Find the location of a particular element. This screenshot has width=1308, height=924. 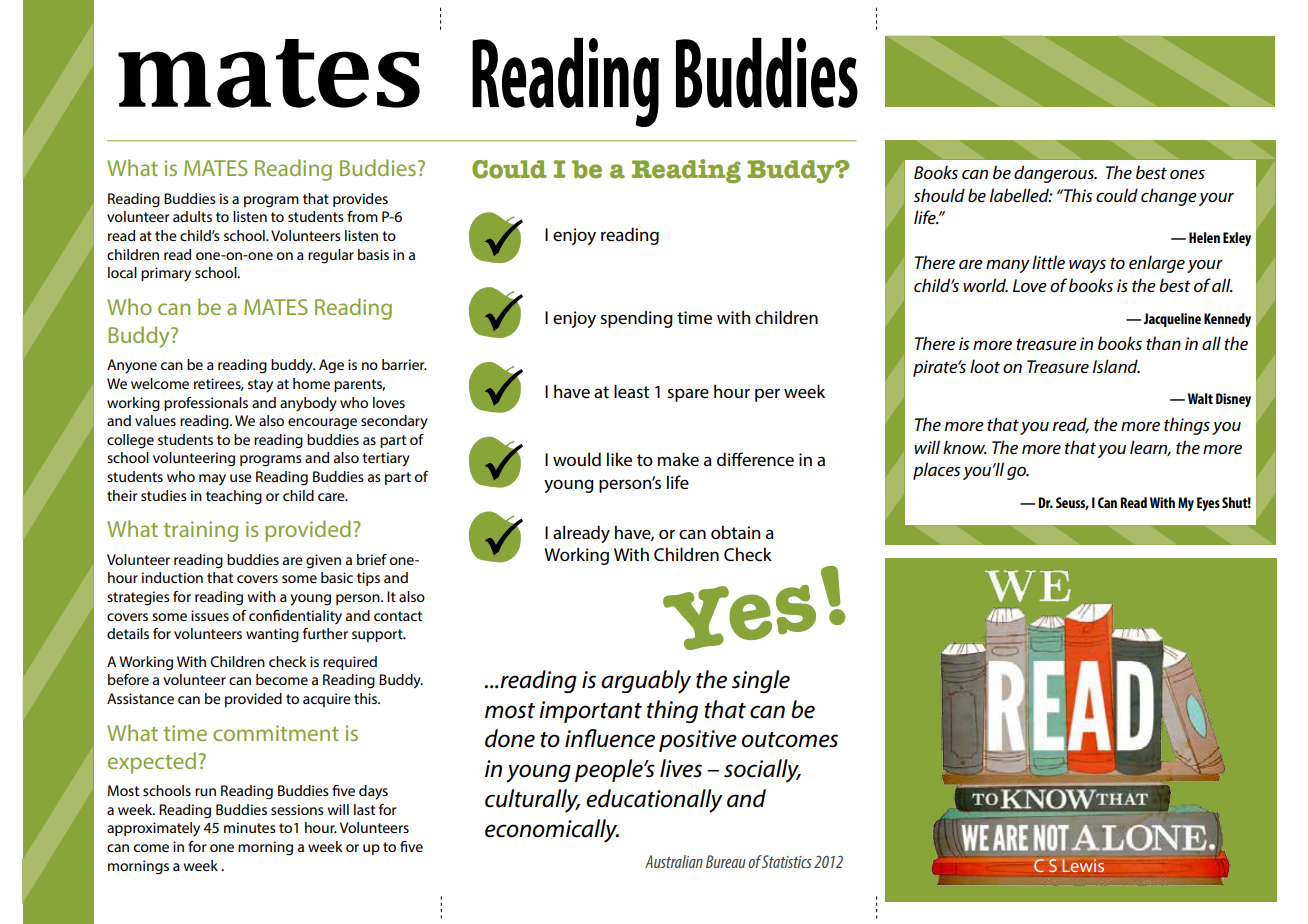

single is located at coordinates (761, 681).
